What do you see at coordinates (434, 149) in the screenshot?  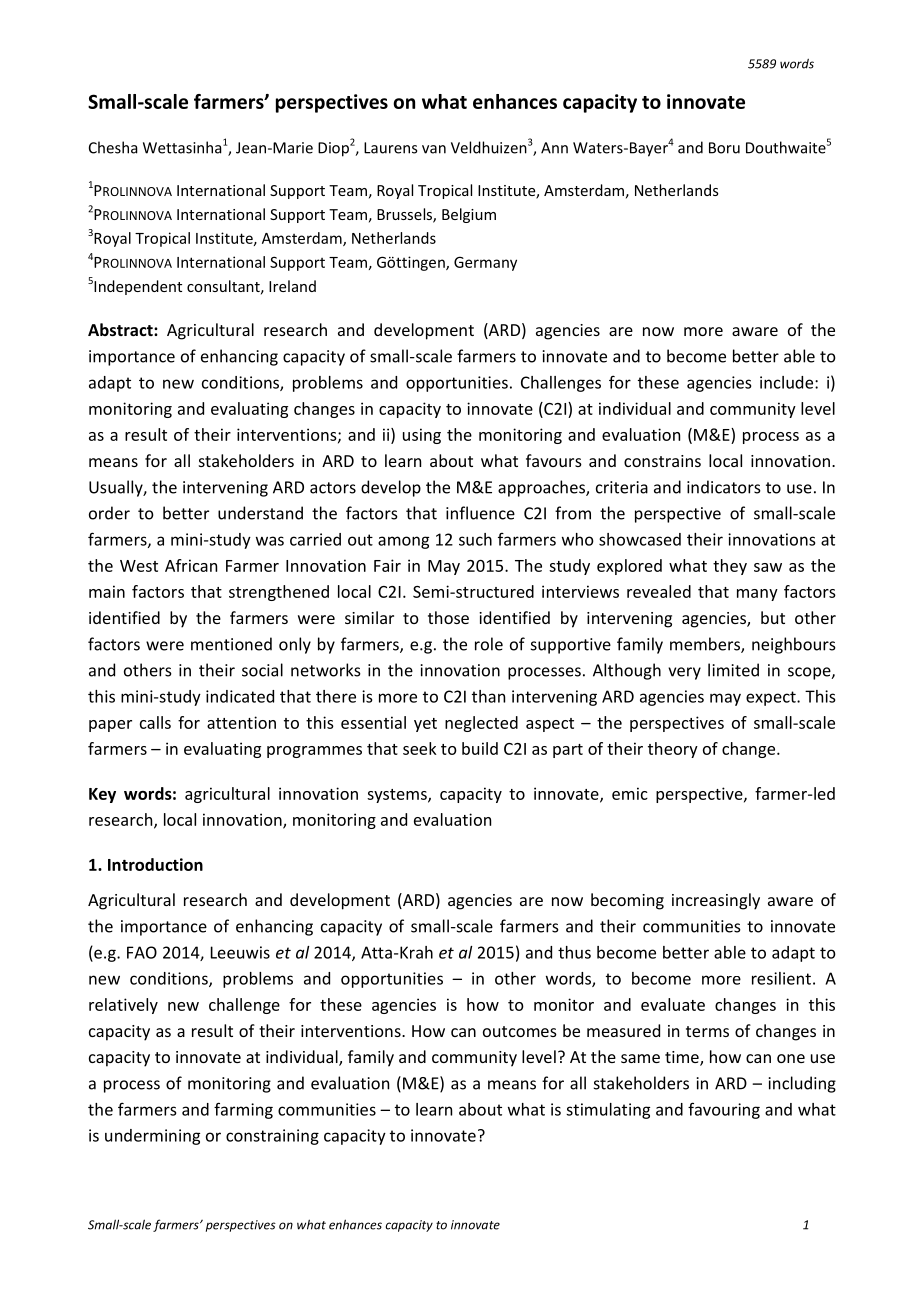 I see `van` at bounding box center [434, 149].
